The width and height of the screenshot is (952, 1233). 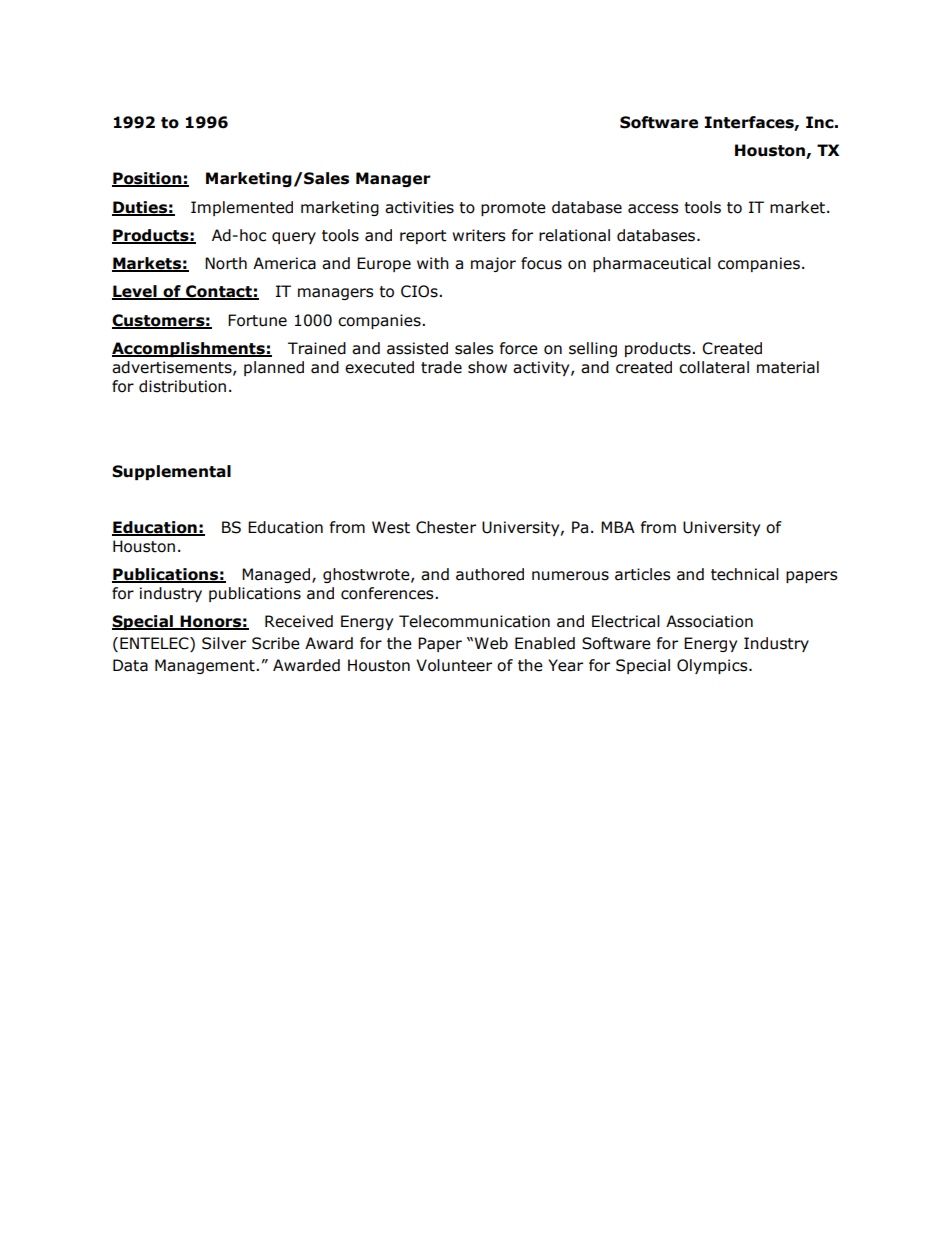 What do you see at coordinates (446, 527) in the screenshot?
I see `Chester` at bounding box center [446, 527].
